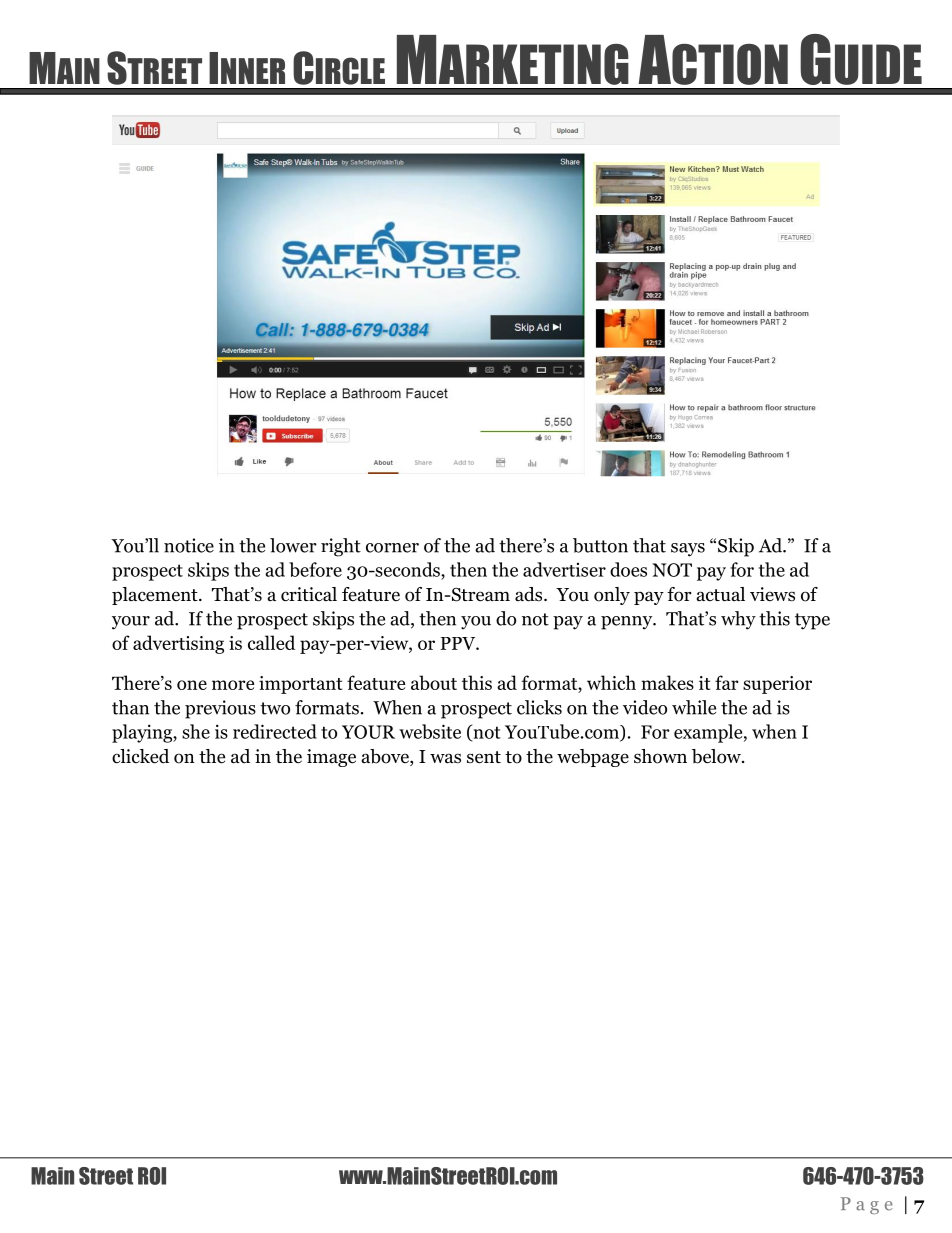 The image size is (952, 1233). Describe the element at coordinates (156, 596) in the document. I see `placement` at that location.
